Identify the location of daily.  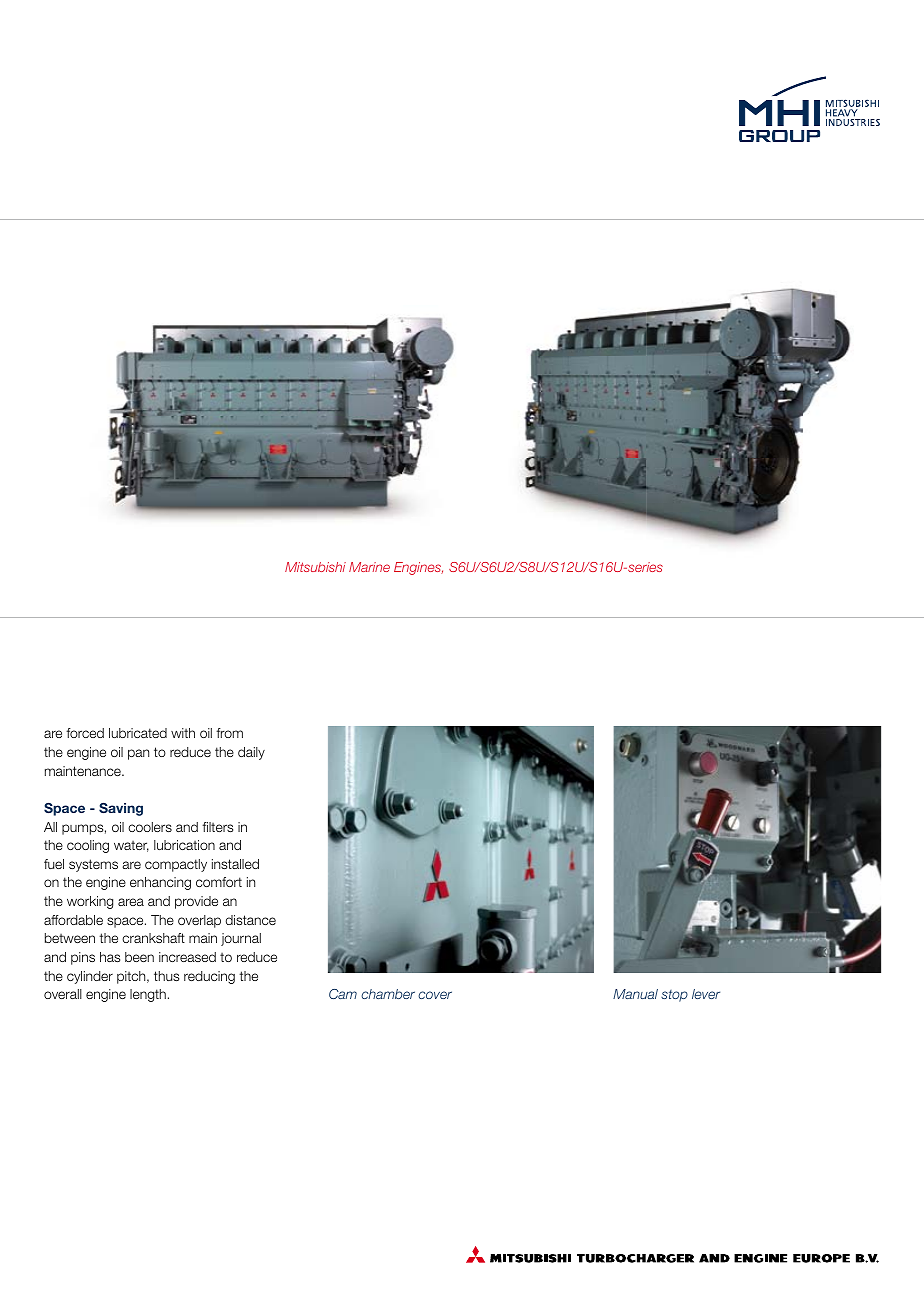
(251, 753).
